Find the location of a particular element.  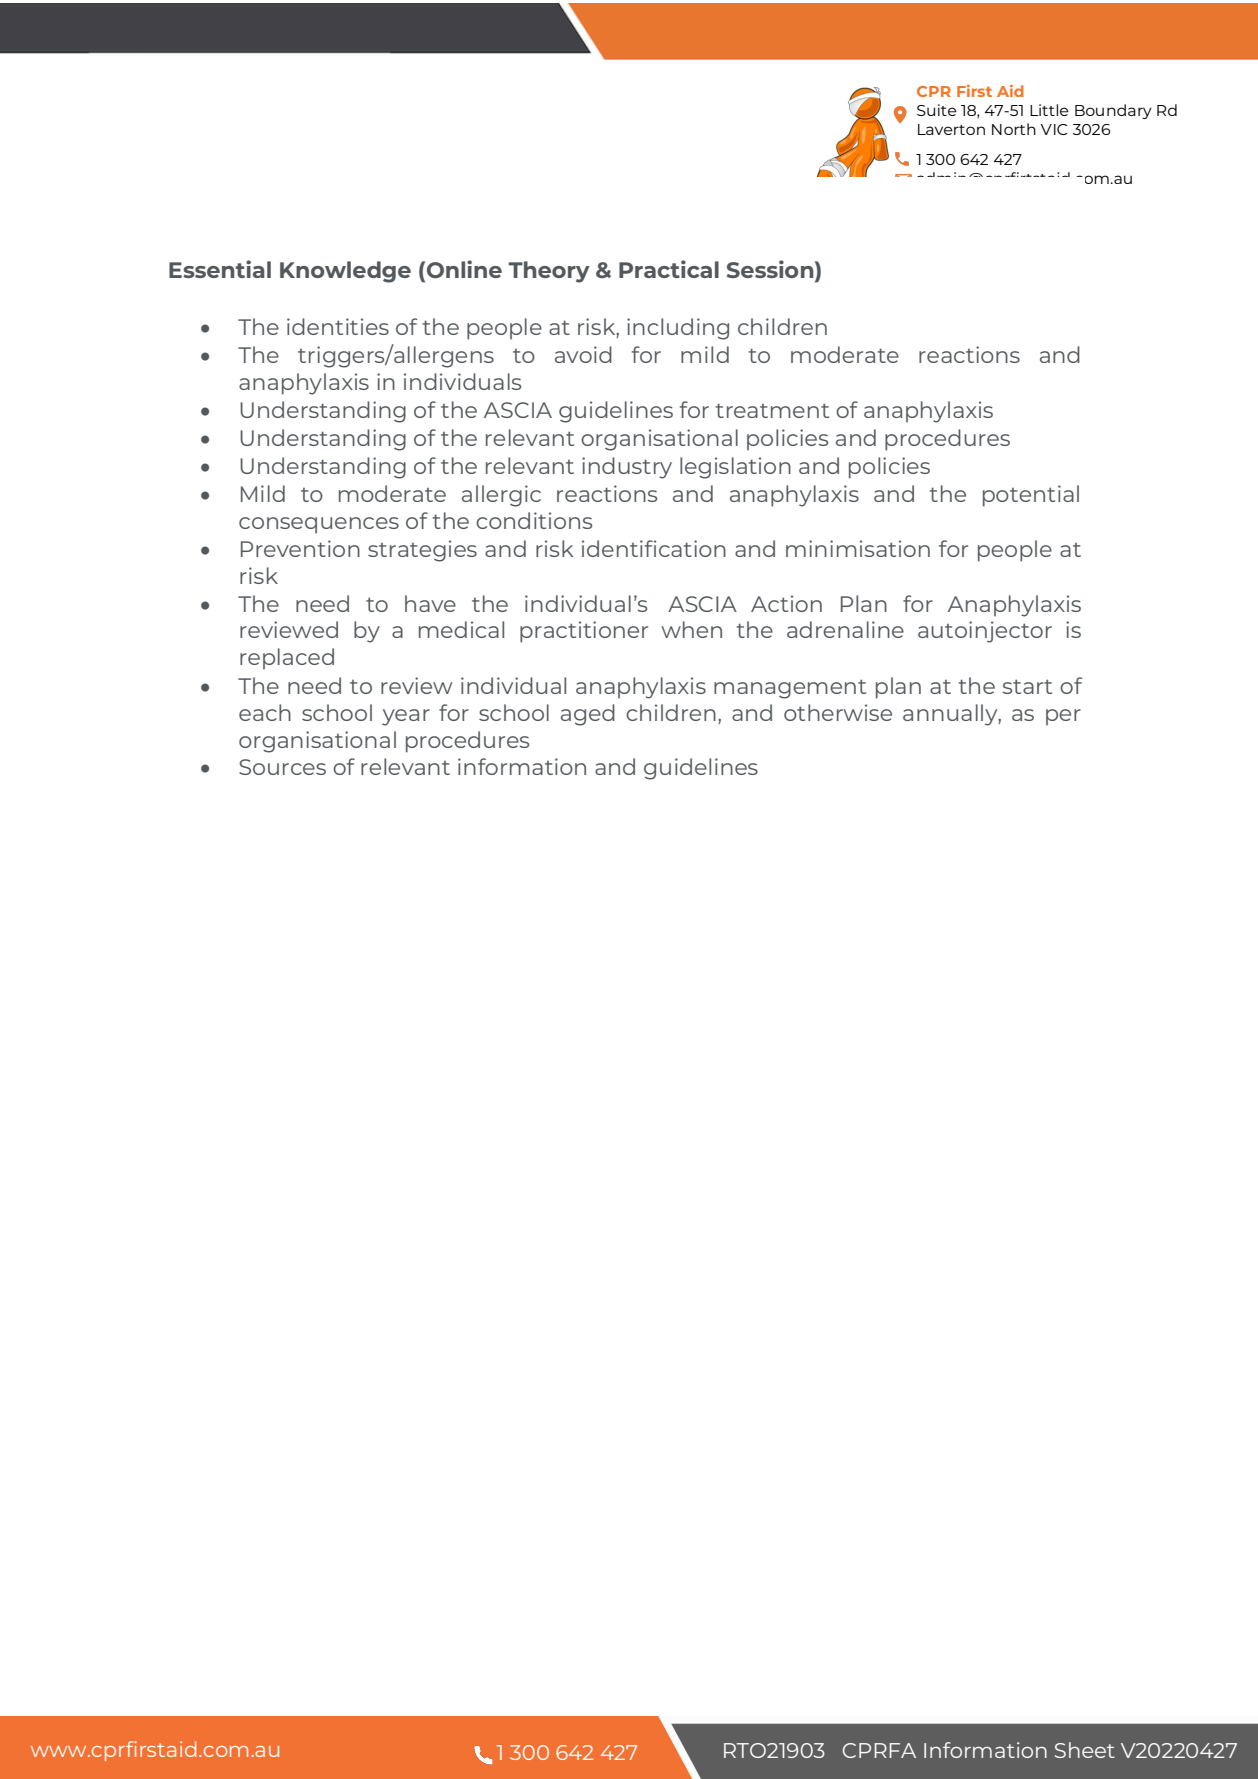

aged is located at coordinates (588, 715).
